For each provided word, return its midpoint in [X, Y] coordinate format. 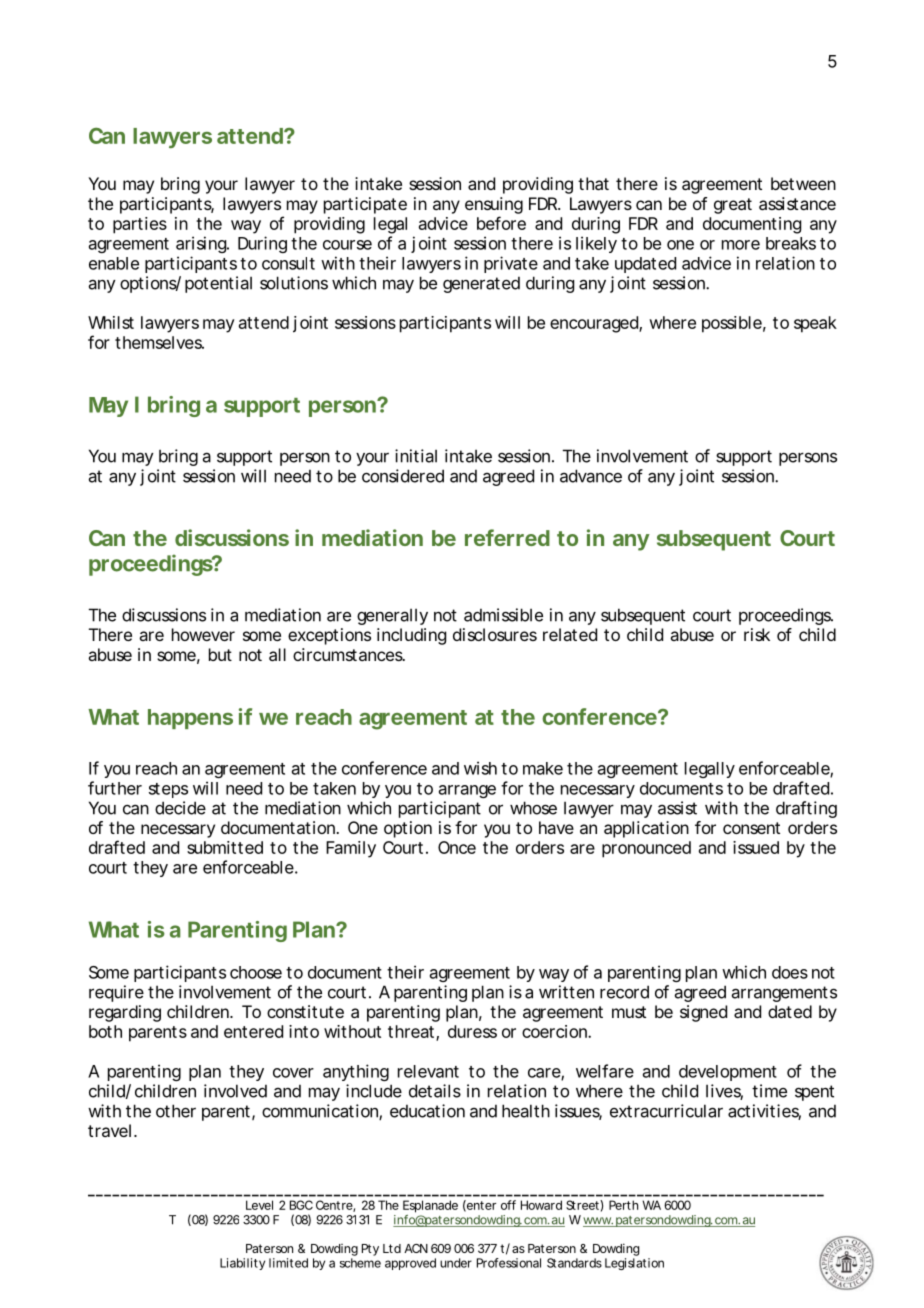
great [733, 206]
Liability [242, 1264]
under [456, 1263]
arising [202, 244]
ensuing [494, 205]
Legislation [634, 1264]
